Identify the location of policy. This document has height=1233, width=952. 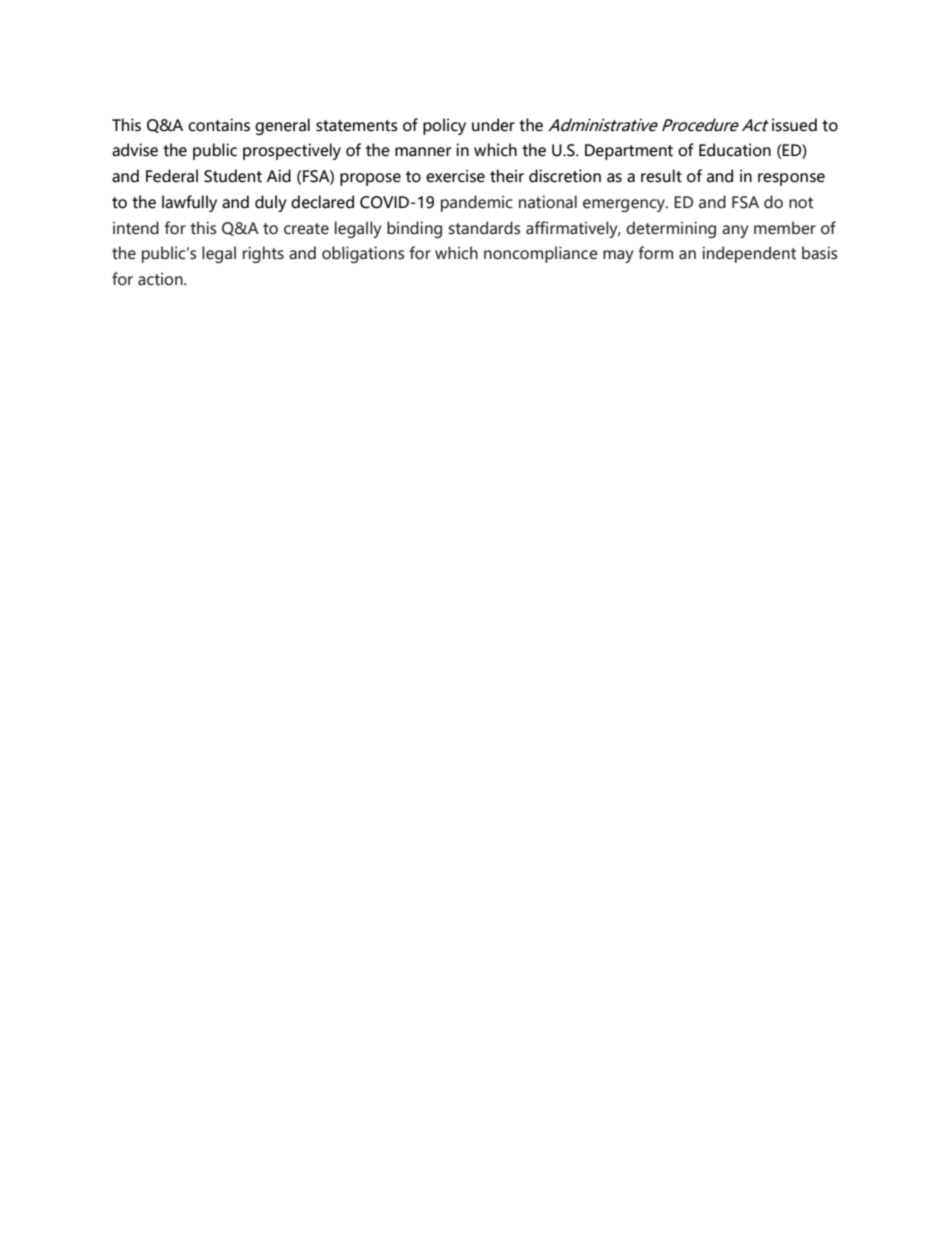
(444, 126).
